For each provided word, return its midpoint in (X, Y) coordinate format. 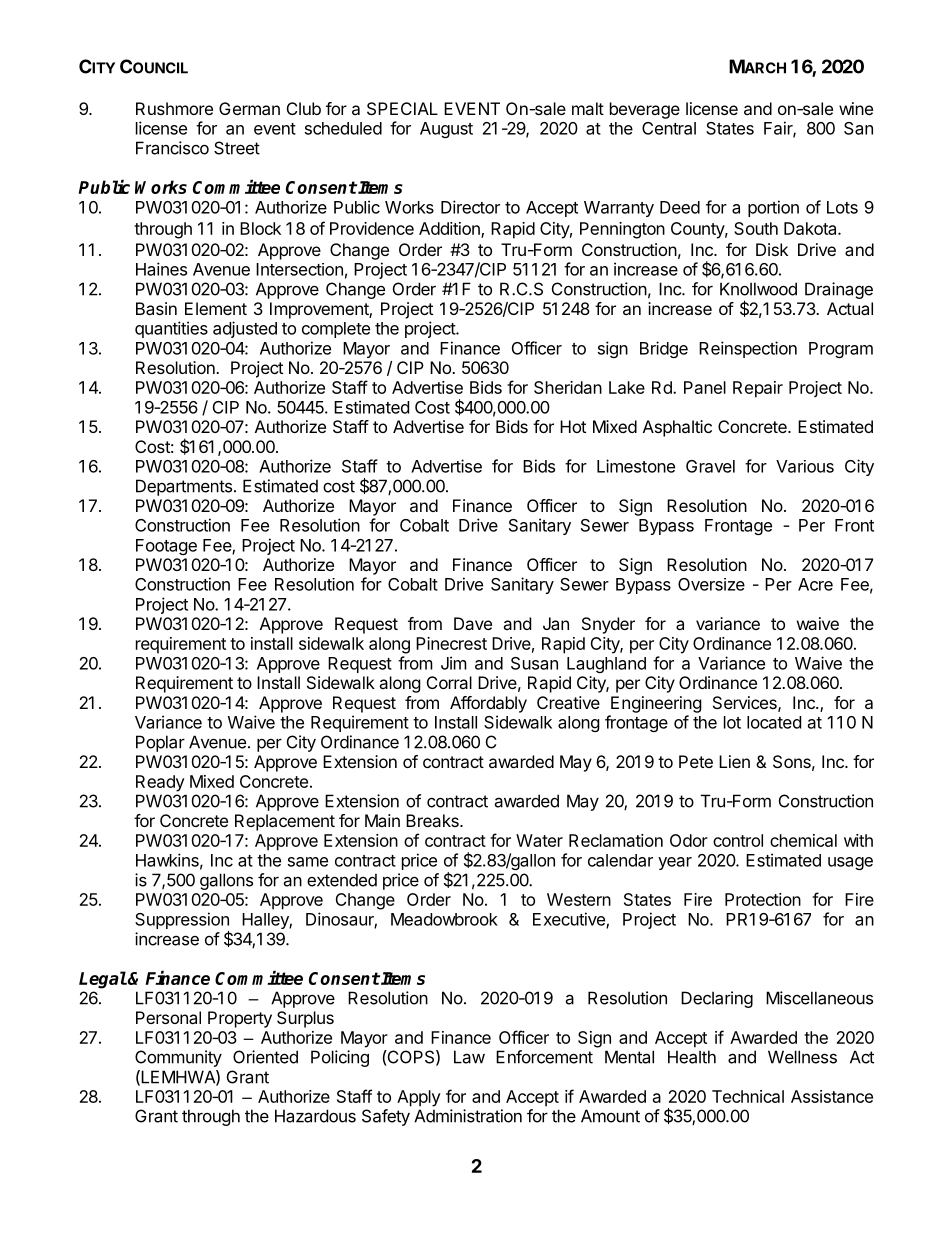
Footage (166, 547)
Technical (748, 1096)
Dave (473, 623)
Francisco (172, 148)
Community (178, 1058)
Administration (468, 1116)
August (446, 130)
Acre (815, 584)
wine (856, 108)
